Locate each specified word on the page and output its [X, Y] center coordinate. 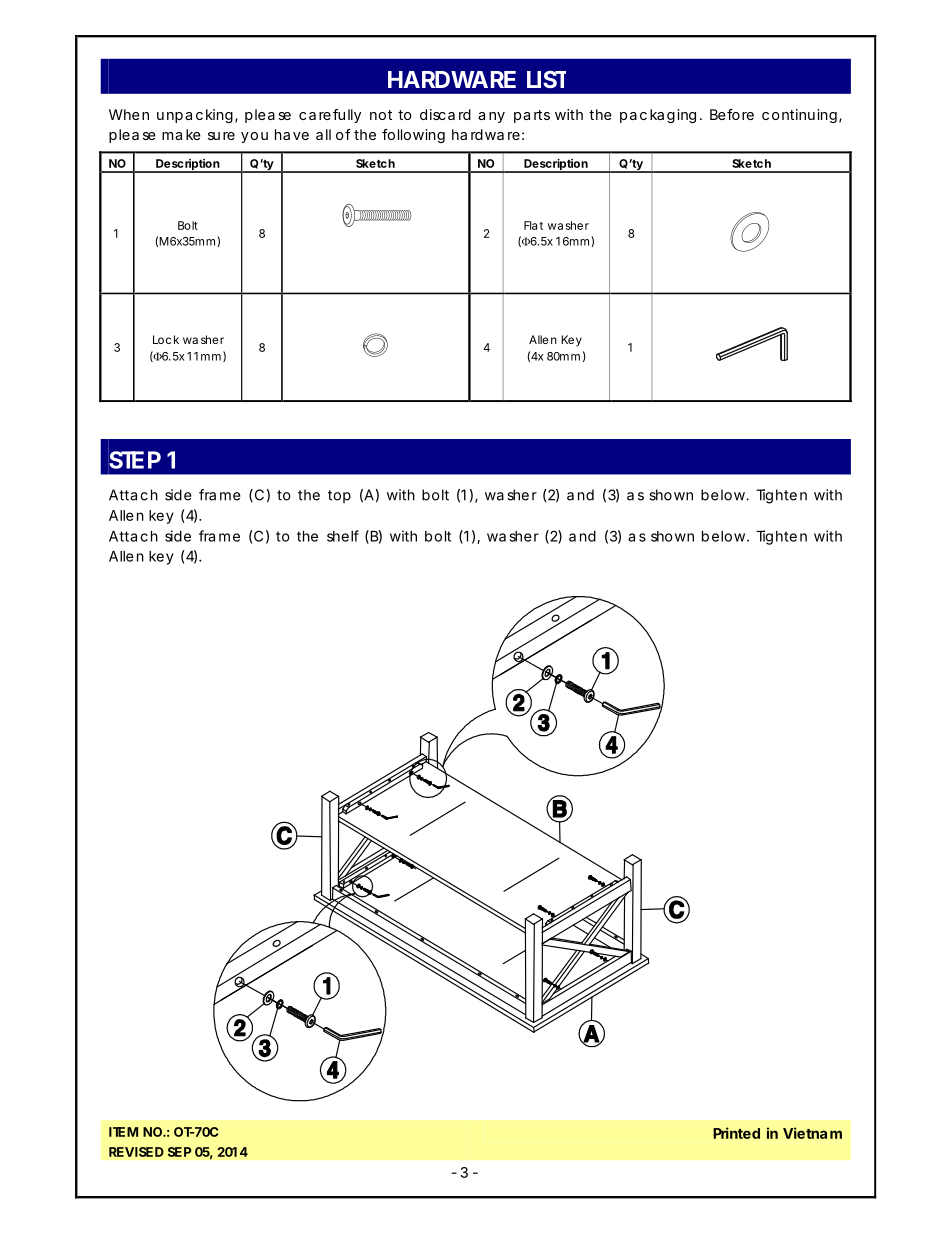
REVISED [136, 1152]
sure [221, 136]
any [491, 117]
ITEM [123, 1132]
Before [732, 114]
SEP [180, 1152]
